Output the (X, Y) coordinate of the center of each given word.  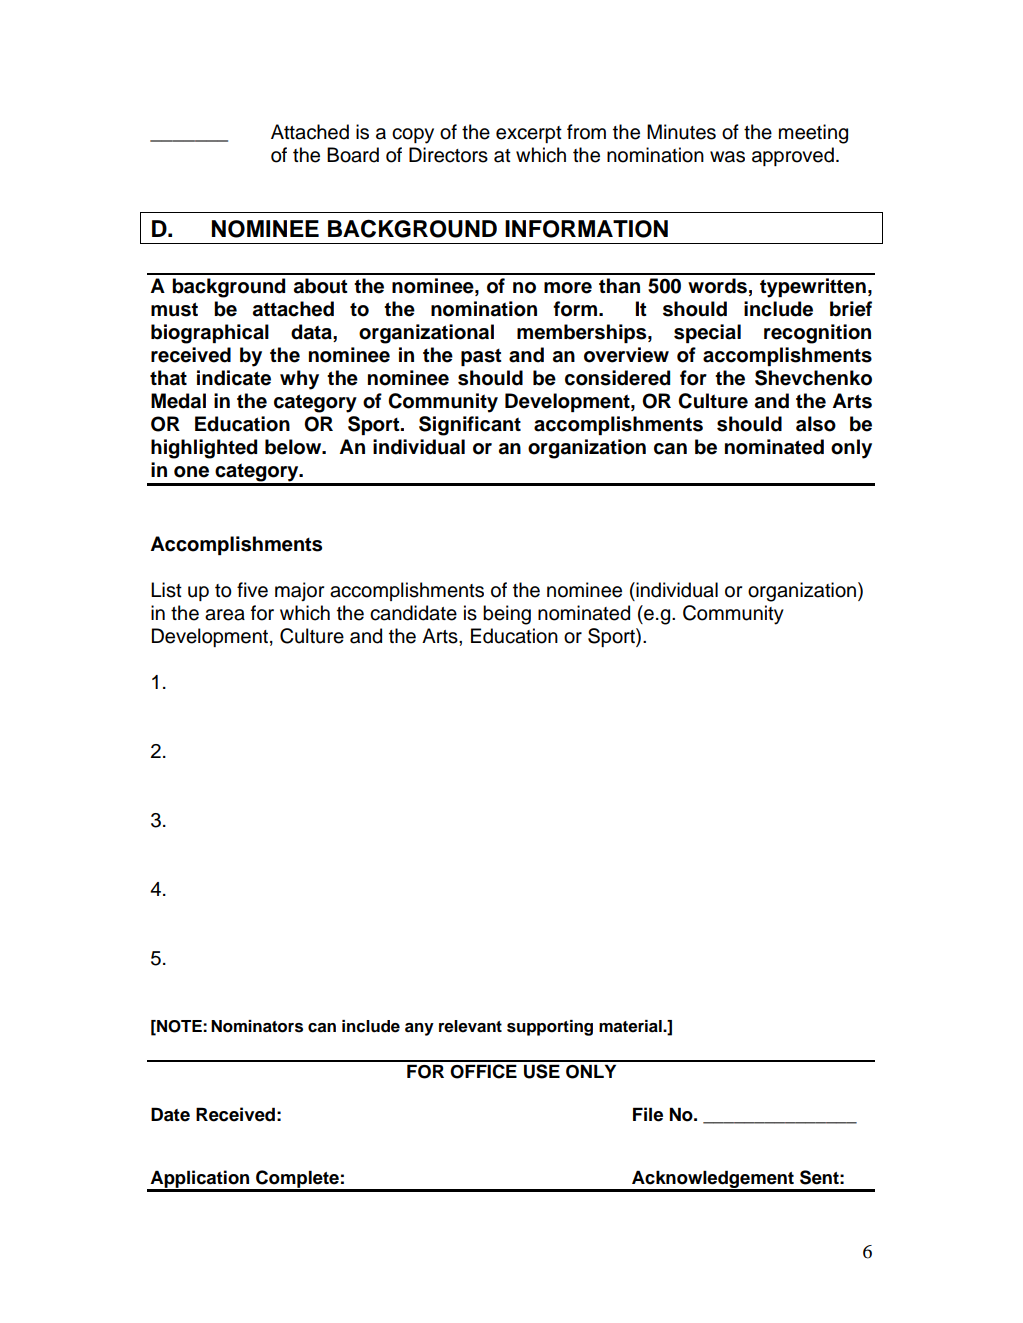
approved (793, 156)
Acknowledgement (713, 1180)
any (419, 1029)
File (648, 1114)
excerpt (529, 134)
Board (353, 155)
